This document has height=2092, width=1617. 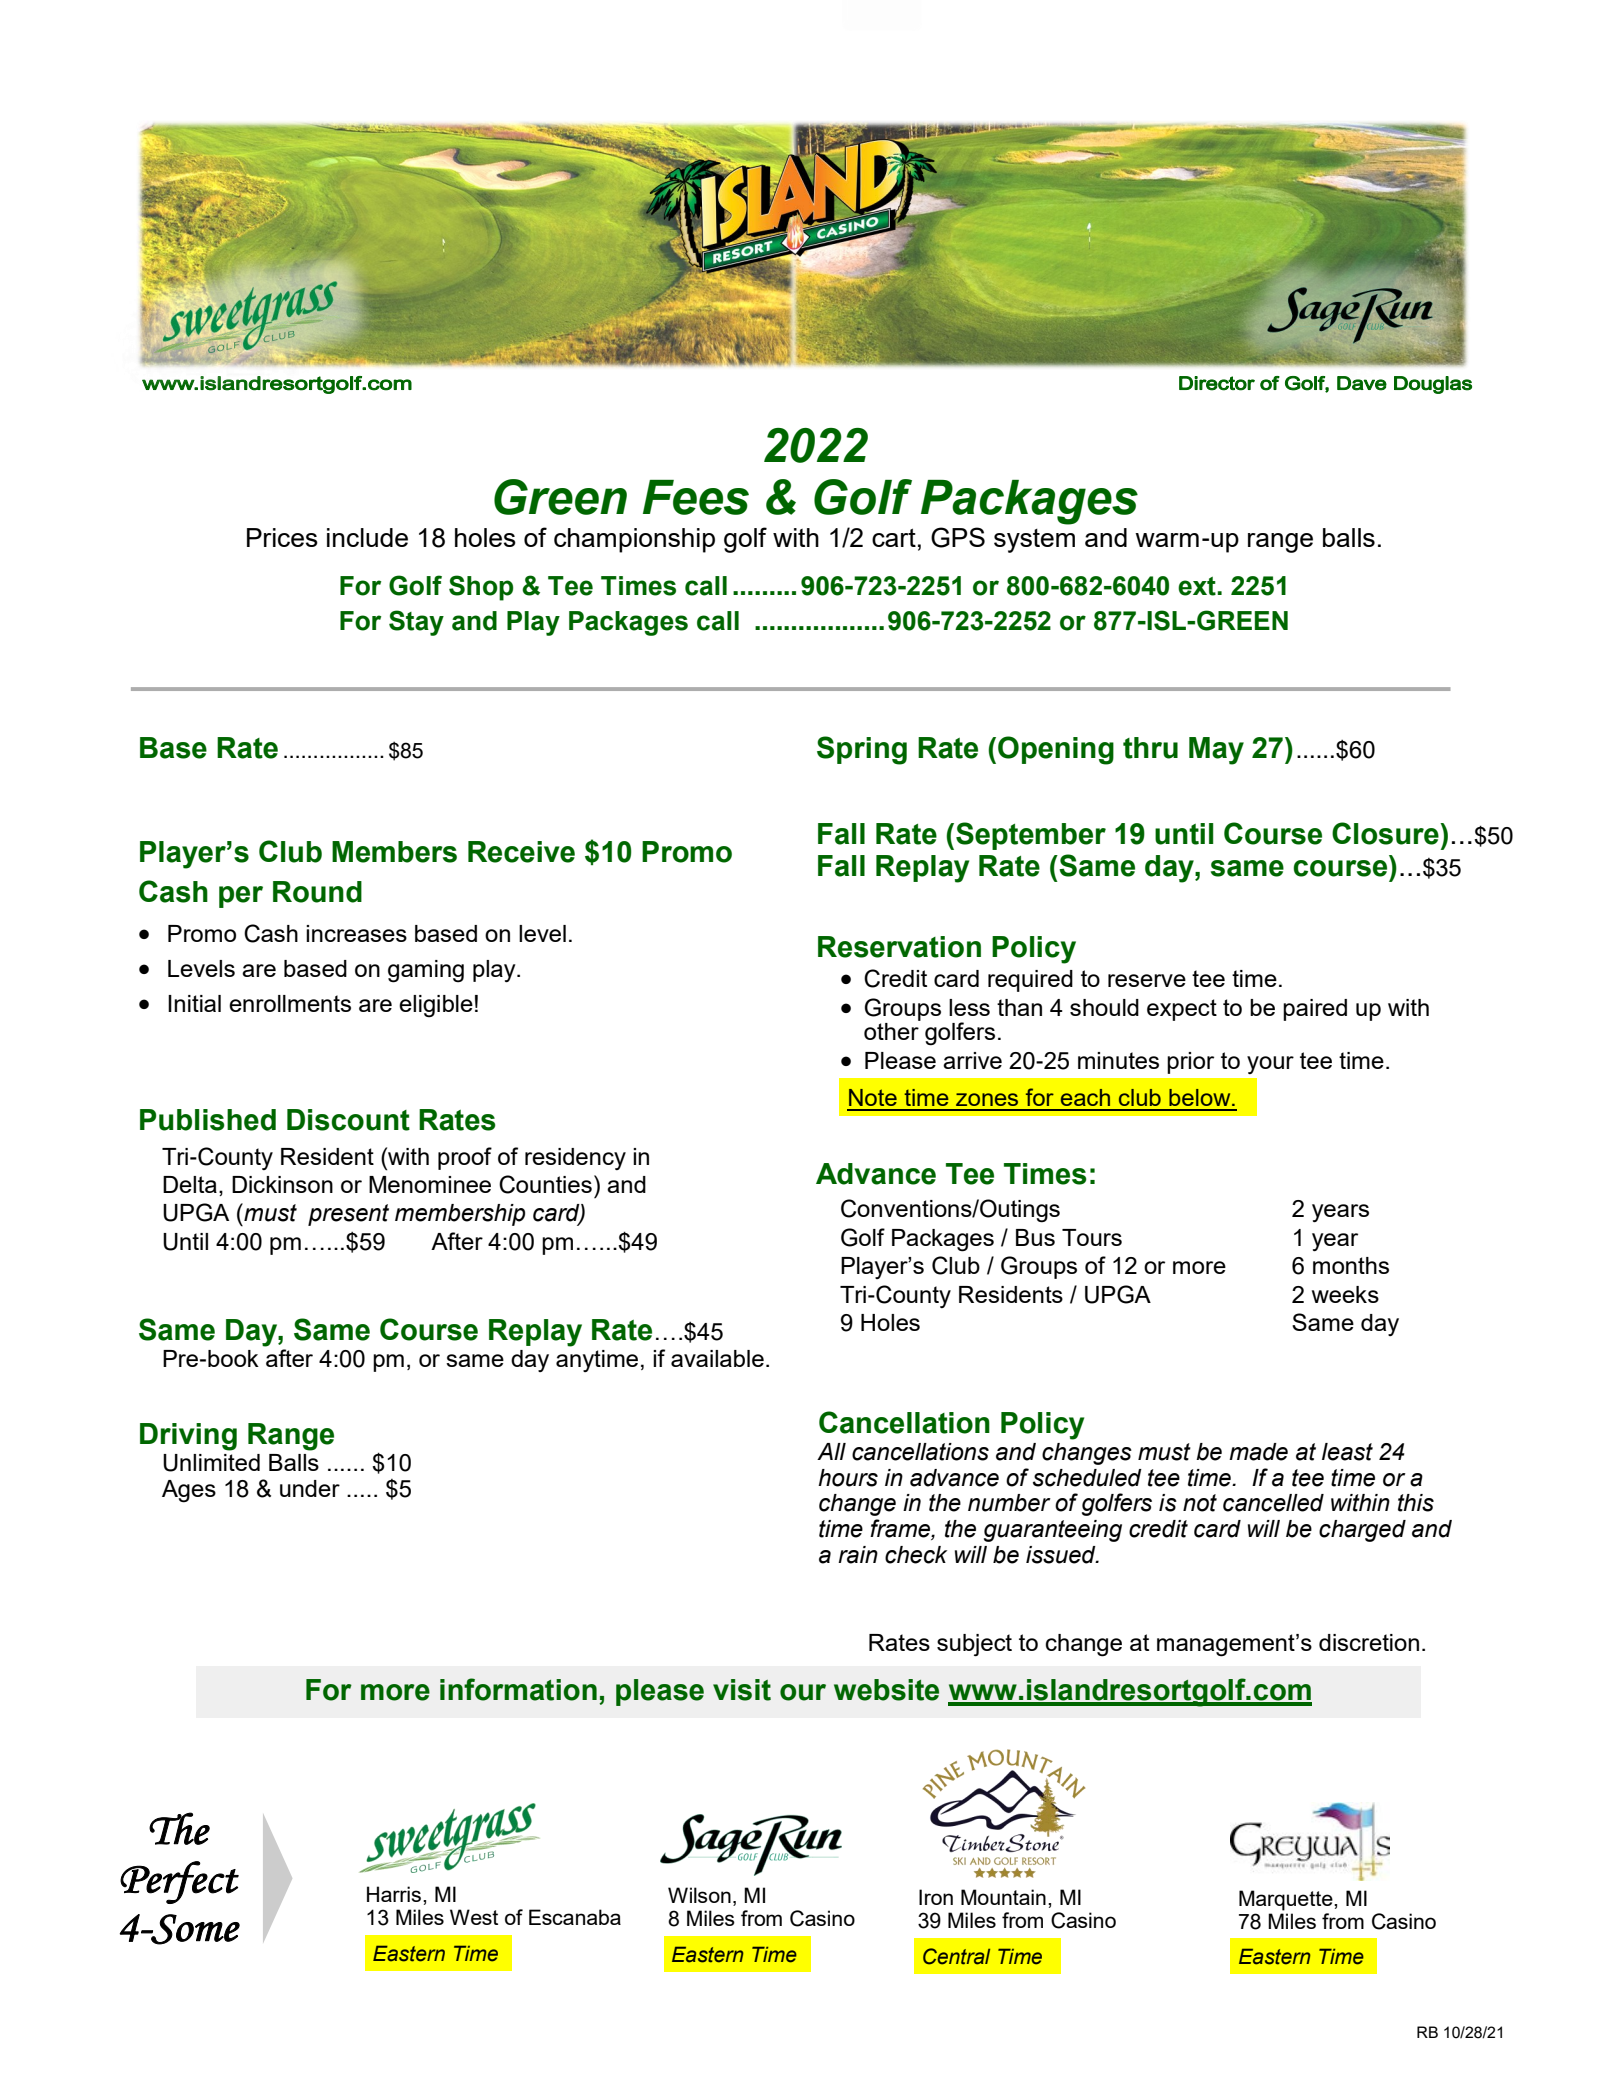 I want to click on Harris, so click(x=394, y=1894).
